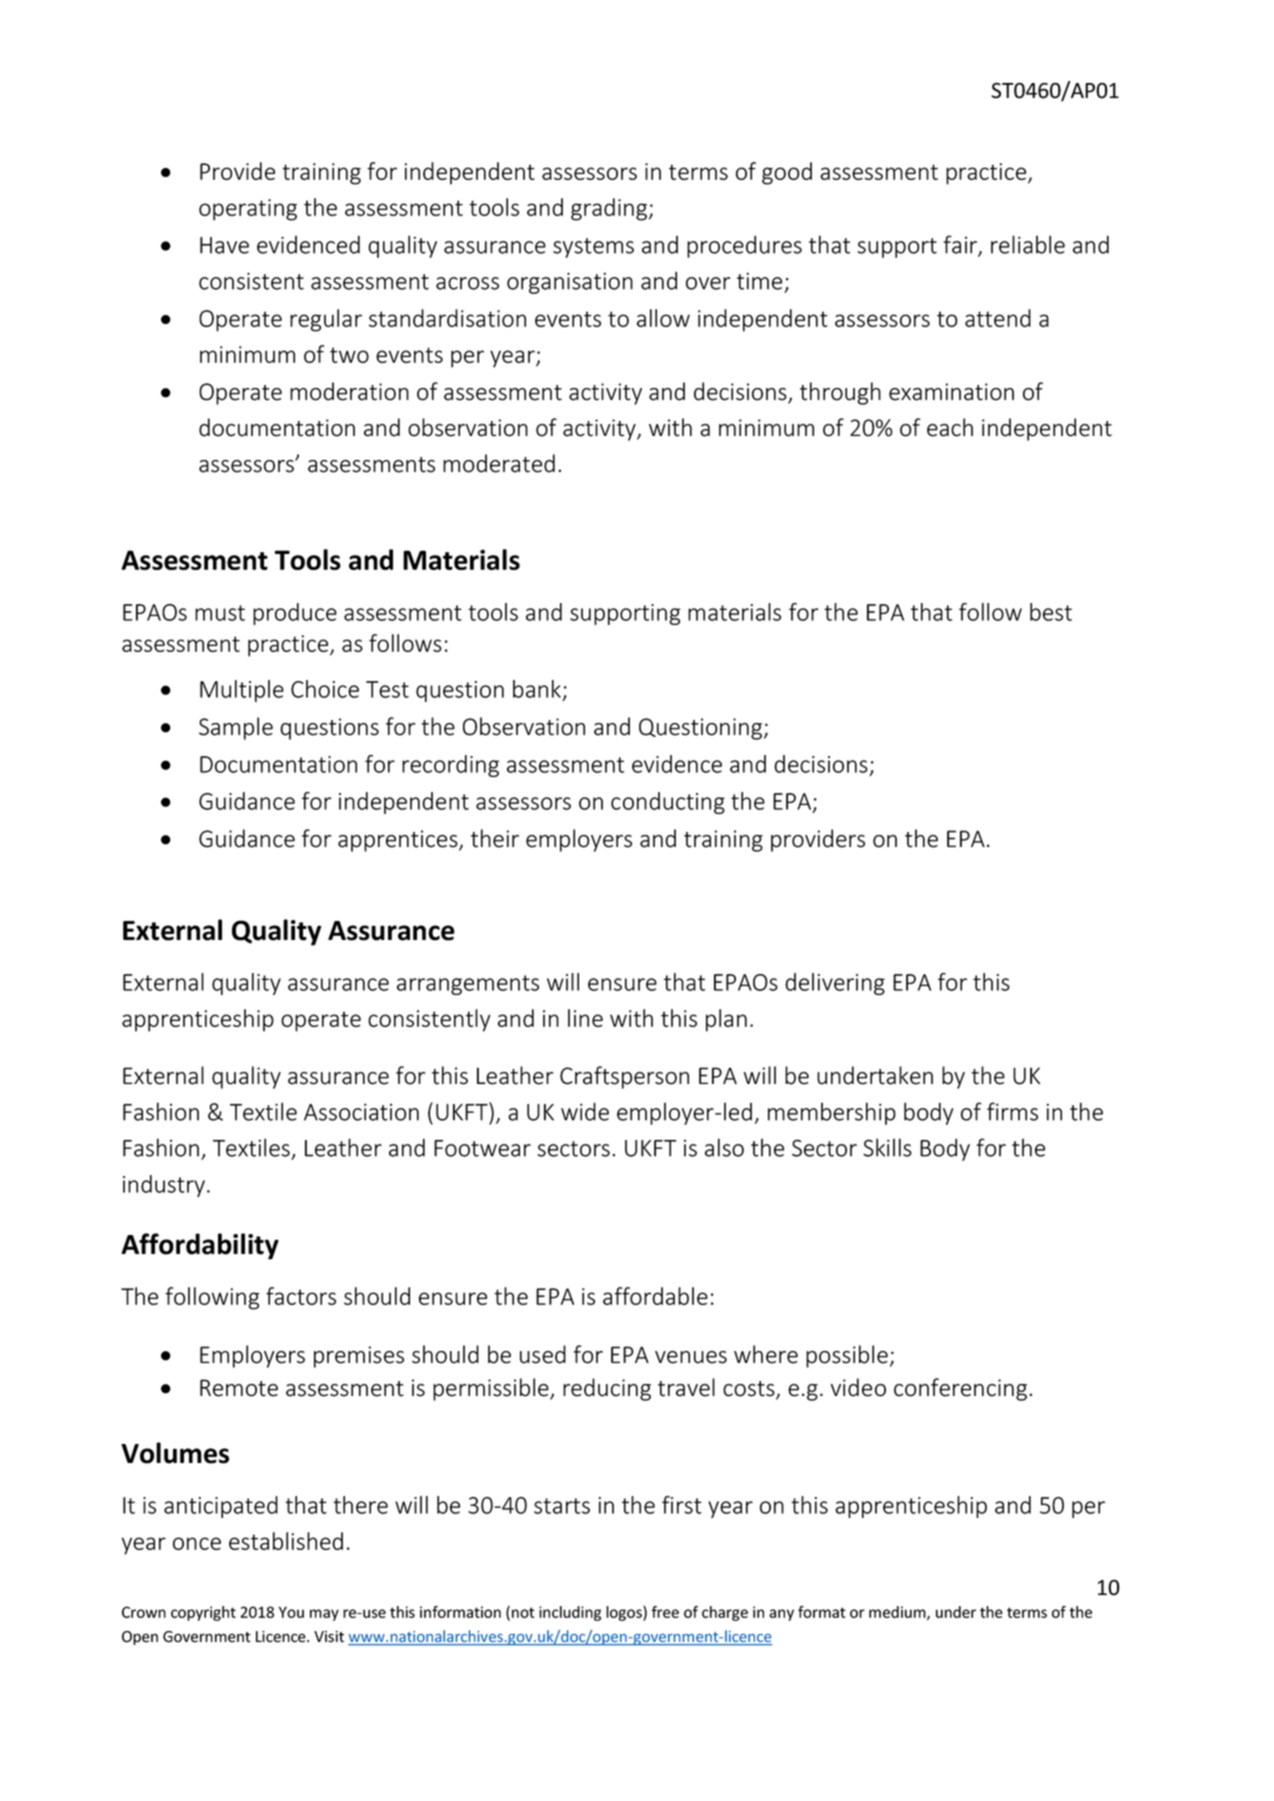 The width and height of the page is (1274, 1801). Describe the element at coordinates (950, 427) in the page. I see `each` at that location.
